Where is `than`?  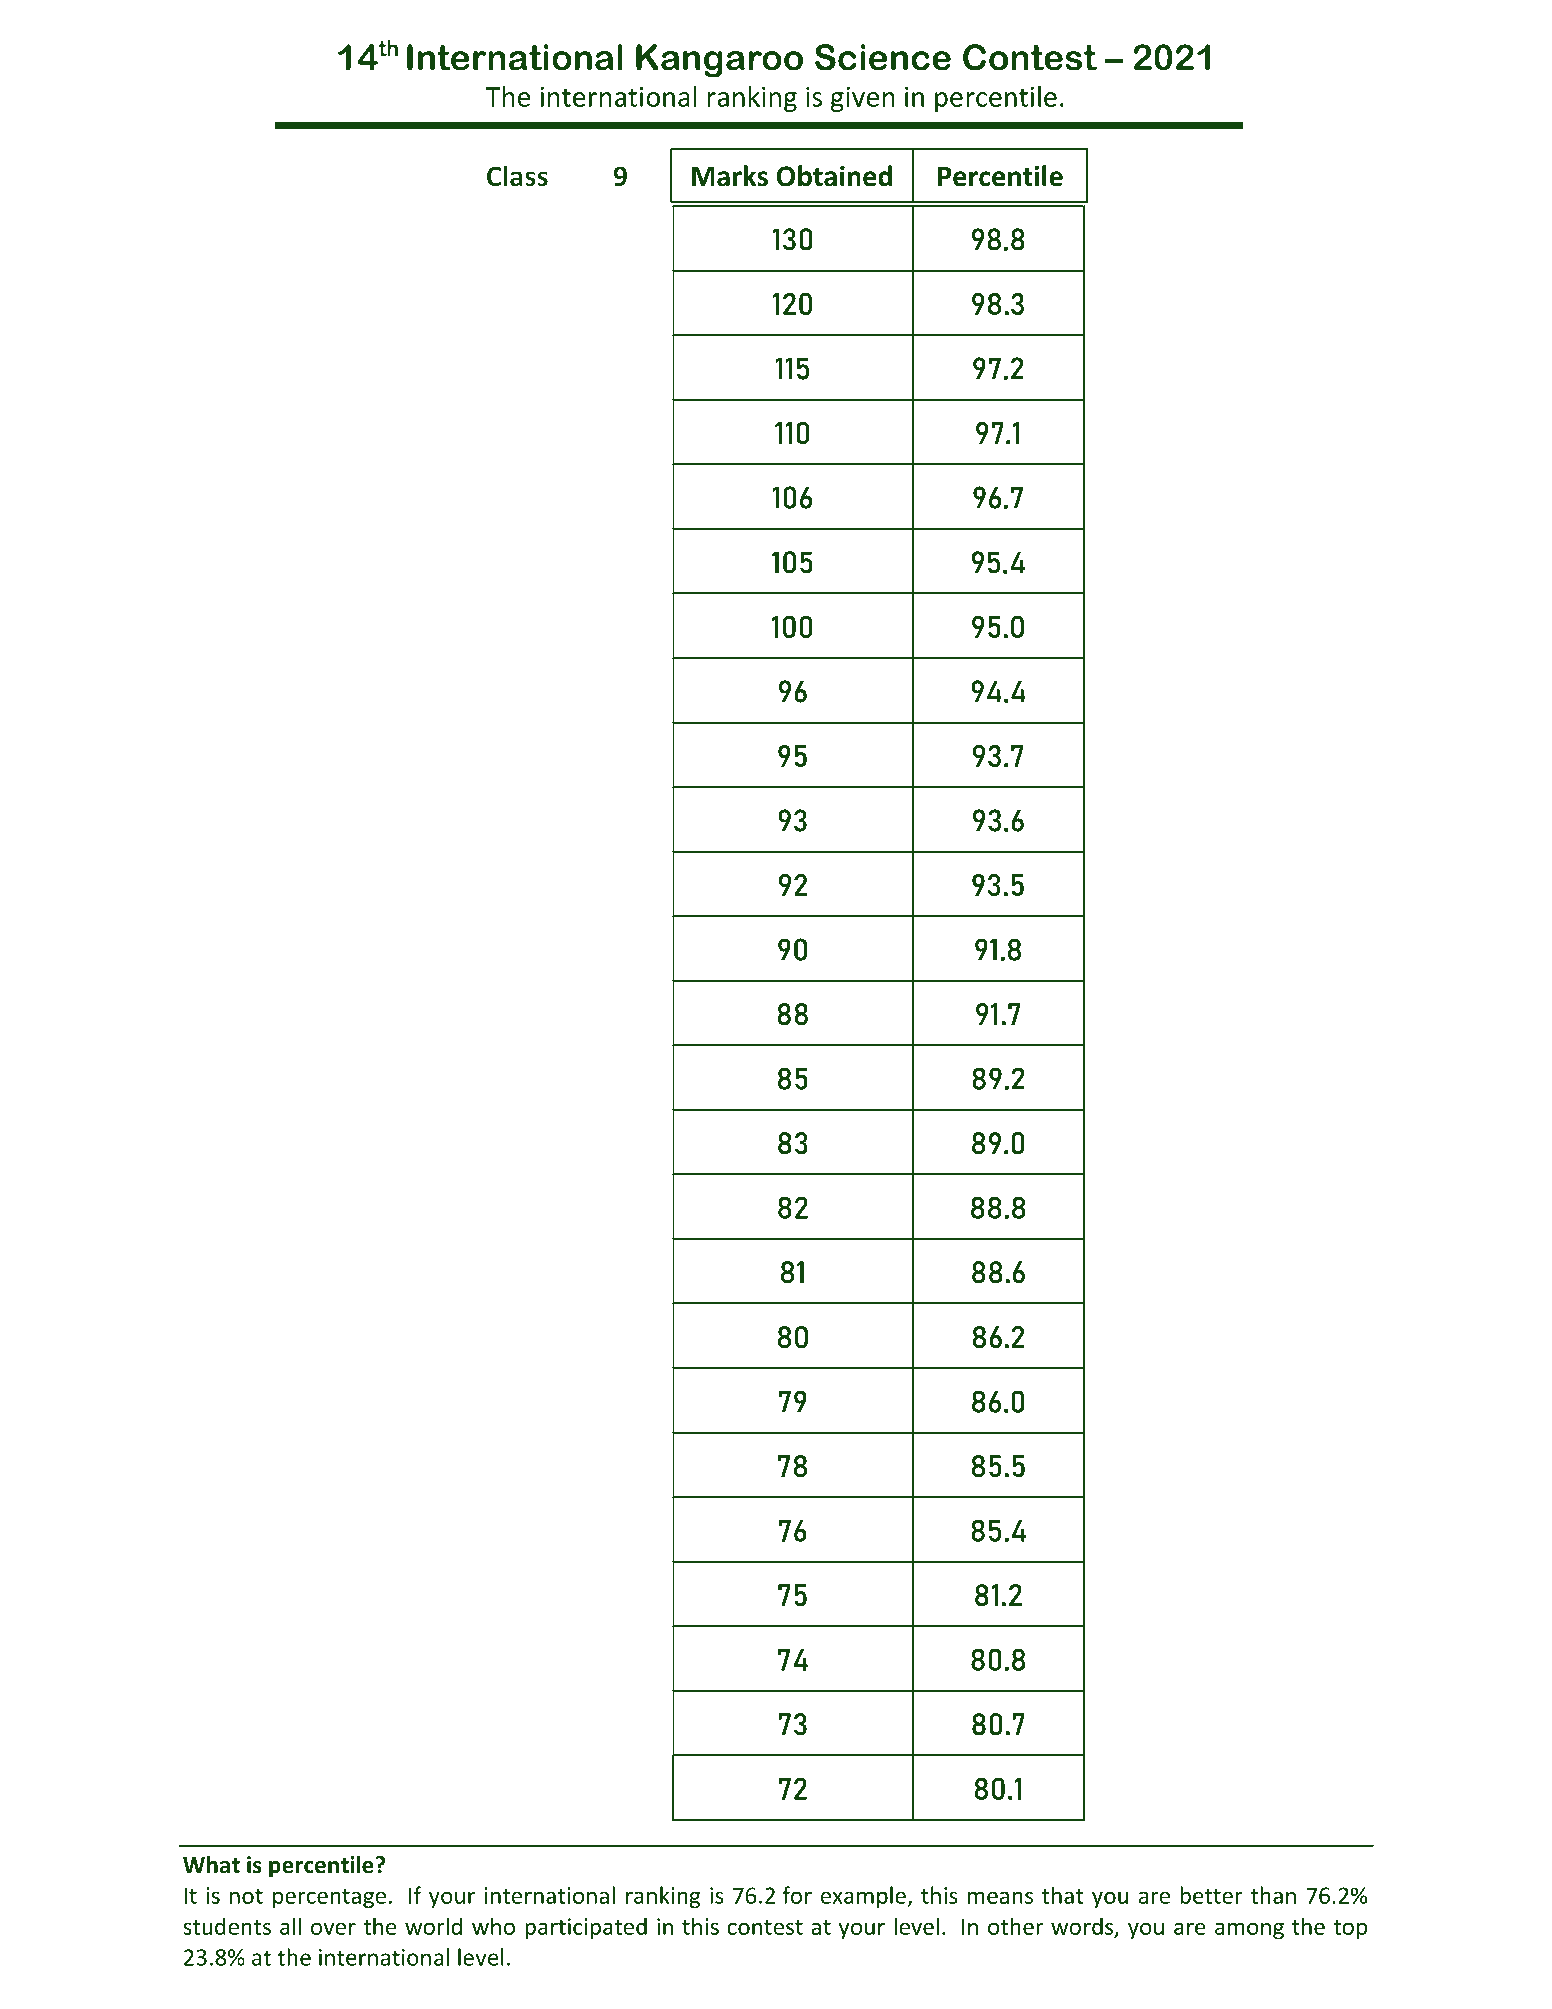 than is located at coordinates (1273, 1895).
